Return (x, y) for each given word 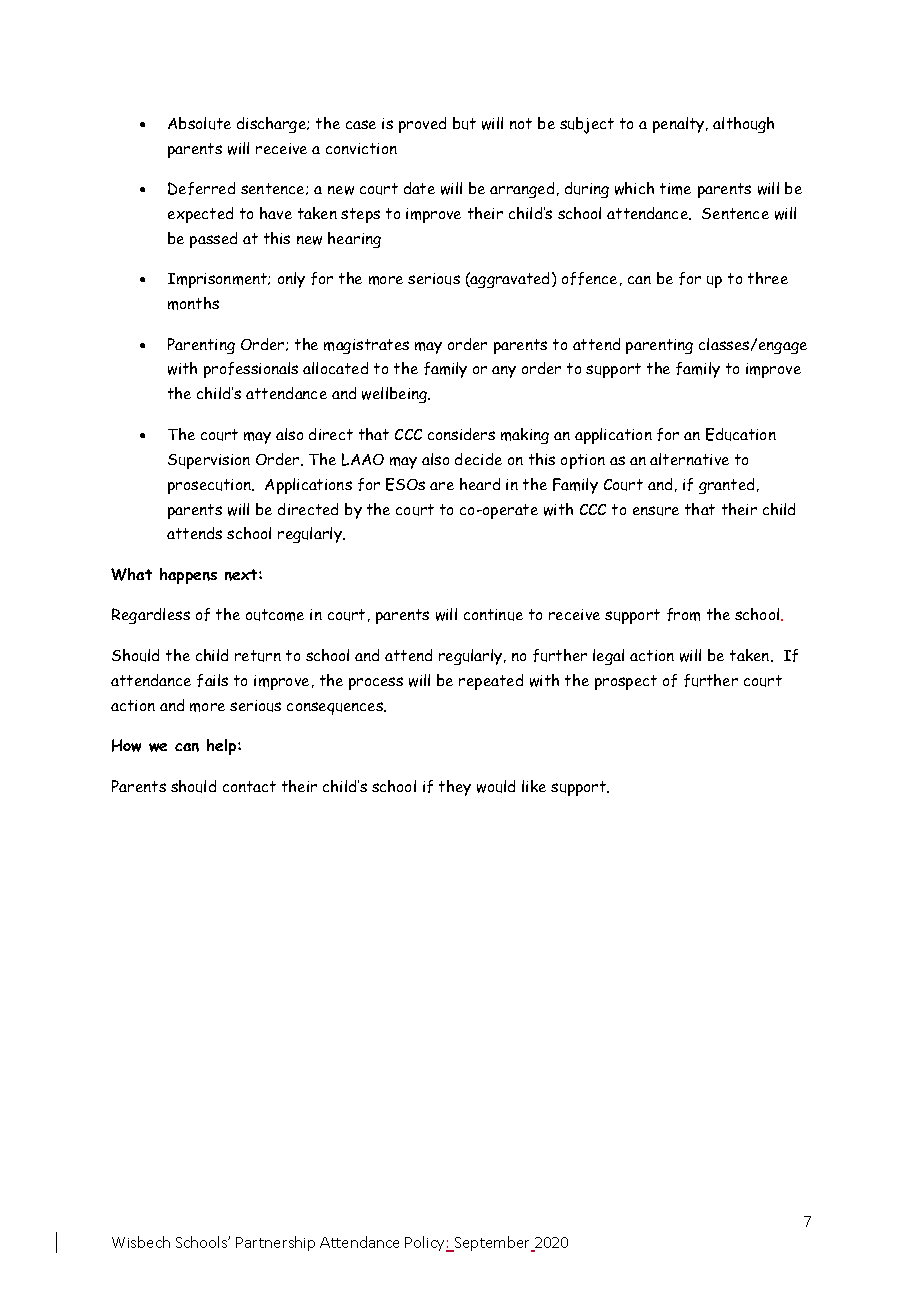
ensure (656, 511)
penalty (680, 125)
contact (249, 786)
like (534, 786)
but (464, 123)
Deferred (201, 188)
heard (480, 484)
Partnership (275, 1243)
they (455, 788)
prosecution (210, 486)
